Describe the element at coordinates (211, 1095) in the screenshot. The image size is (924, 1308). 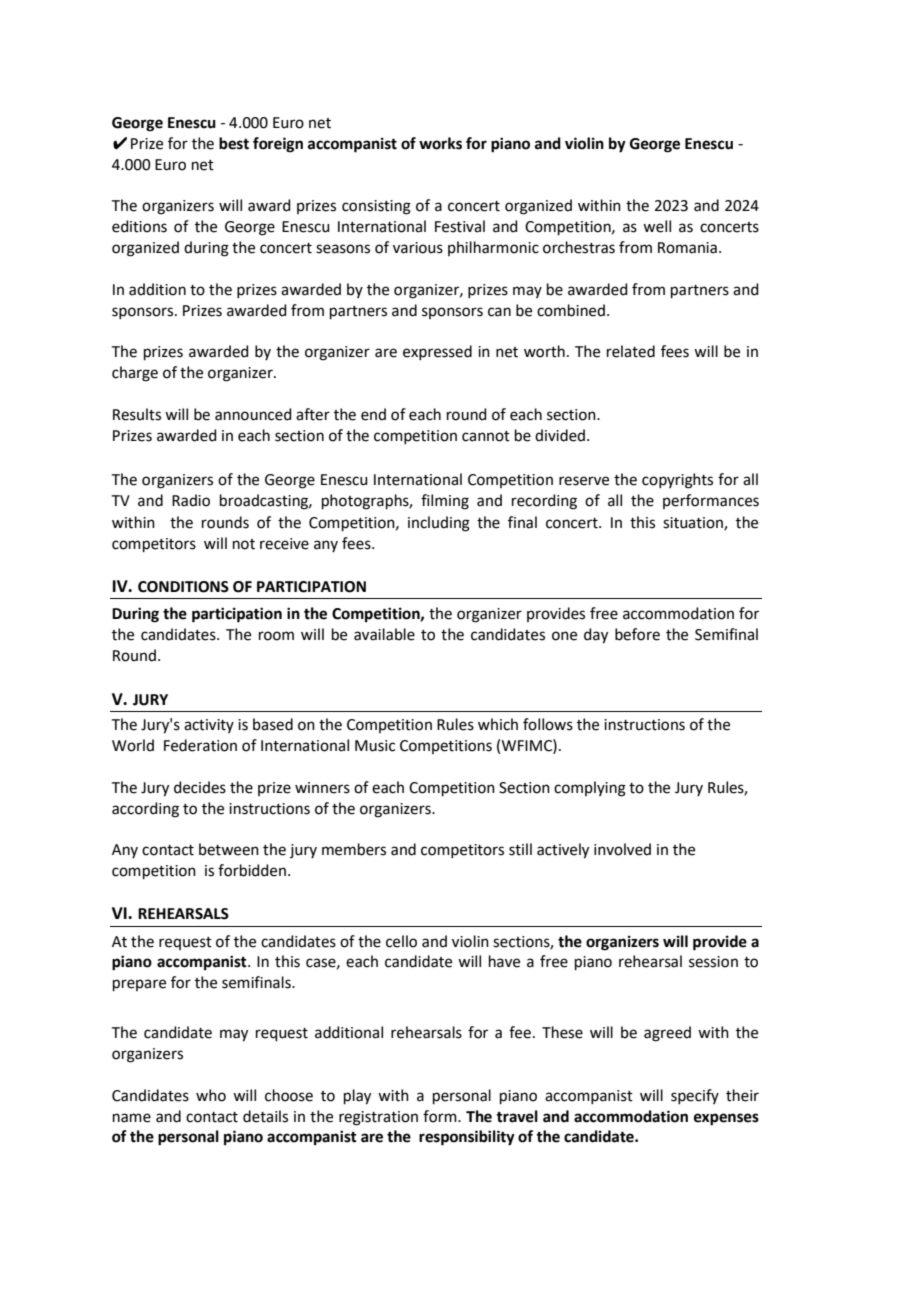
I see `who` at that location.
